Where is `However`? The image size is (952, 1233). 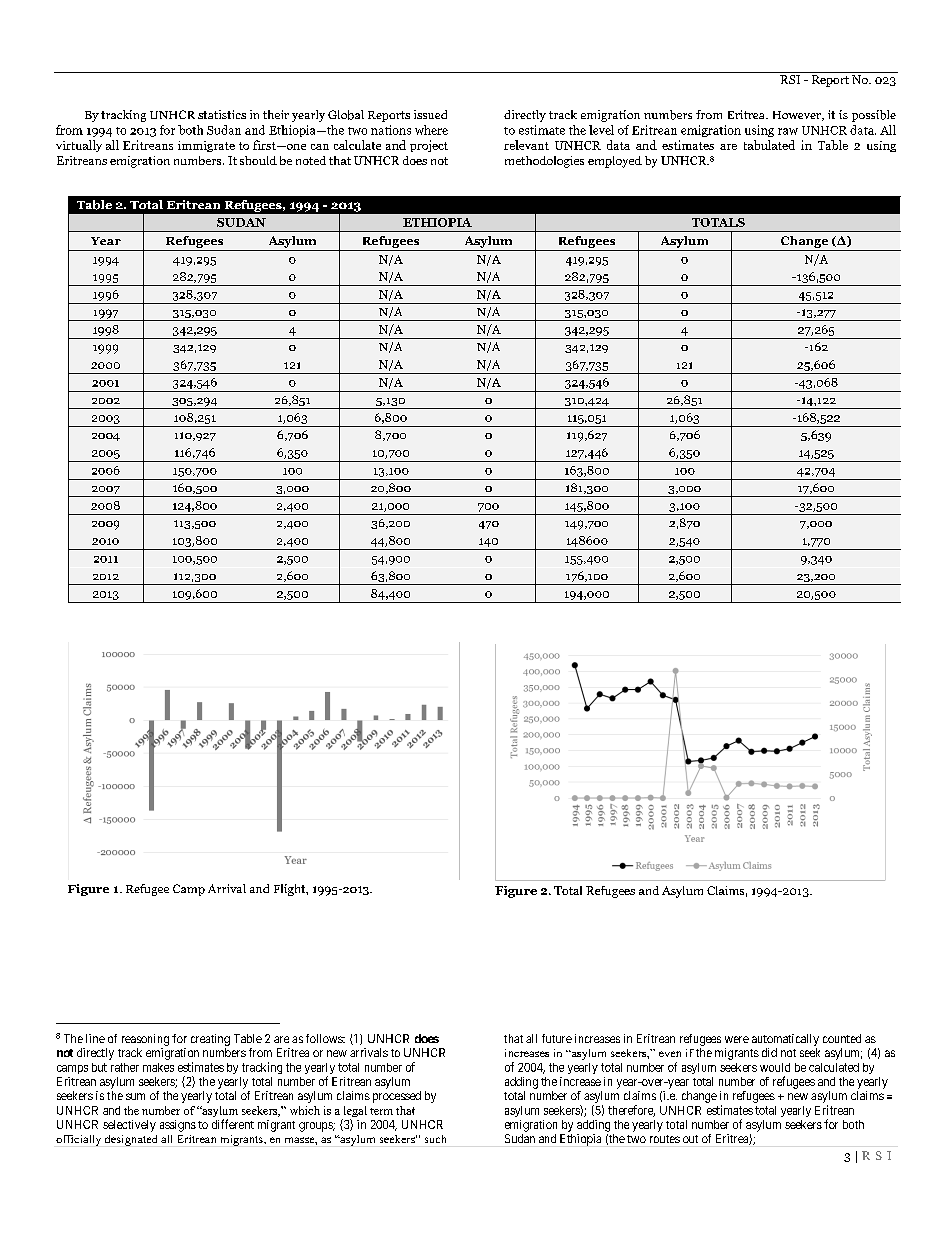
However is located at coordinates (798, 116).
